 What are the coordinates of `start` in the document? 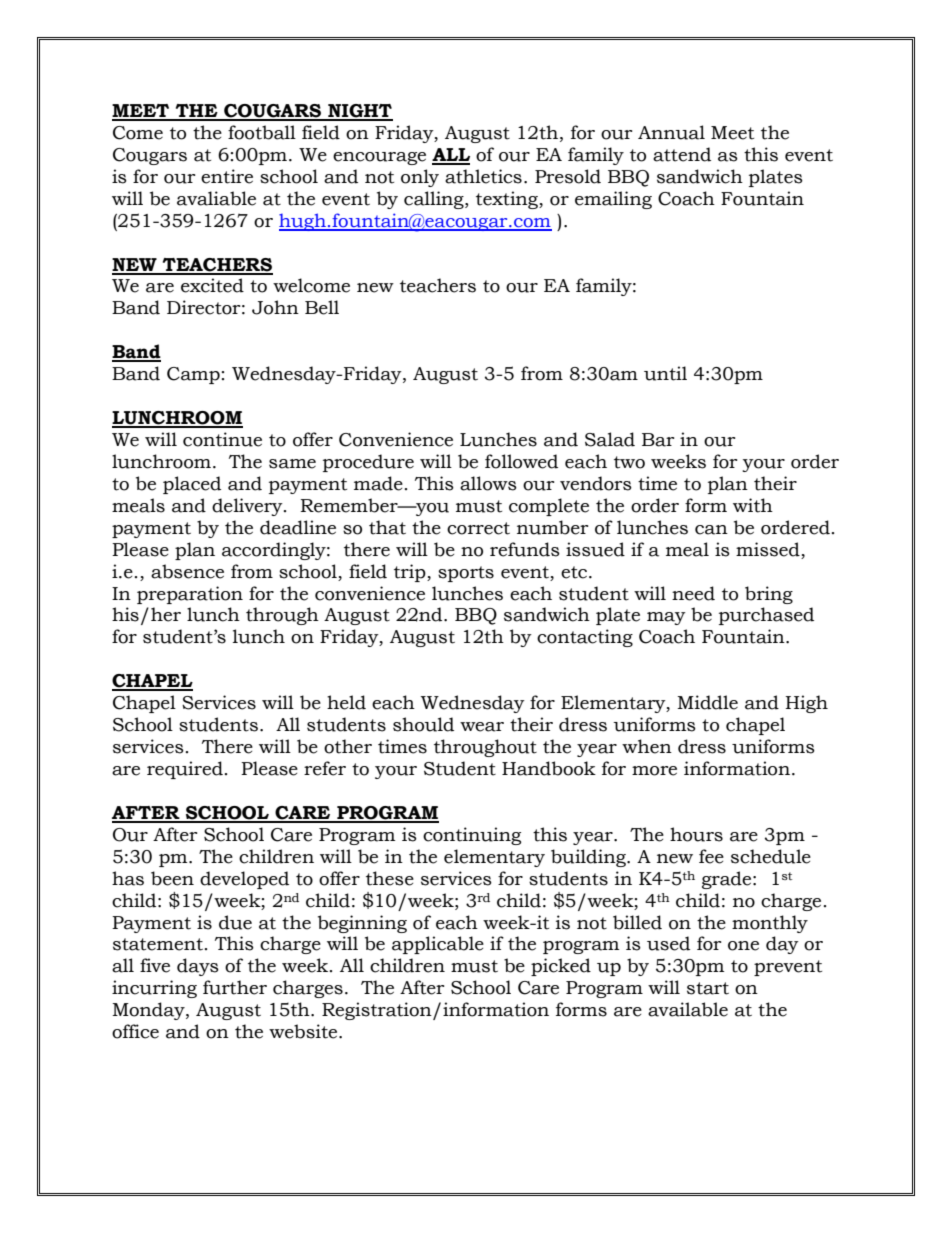 It's located at (708, 988).
